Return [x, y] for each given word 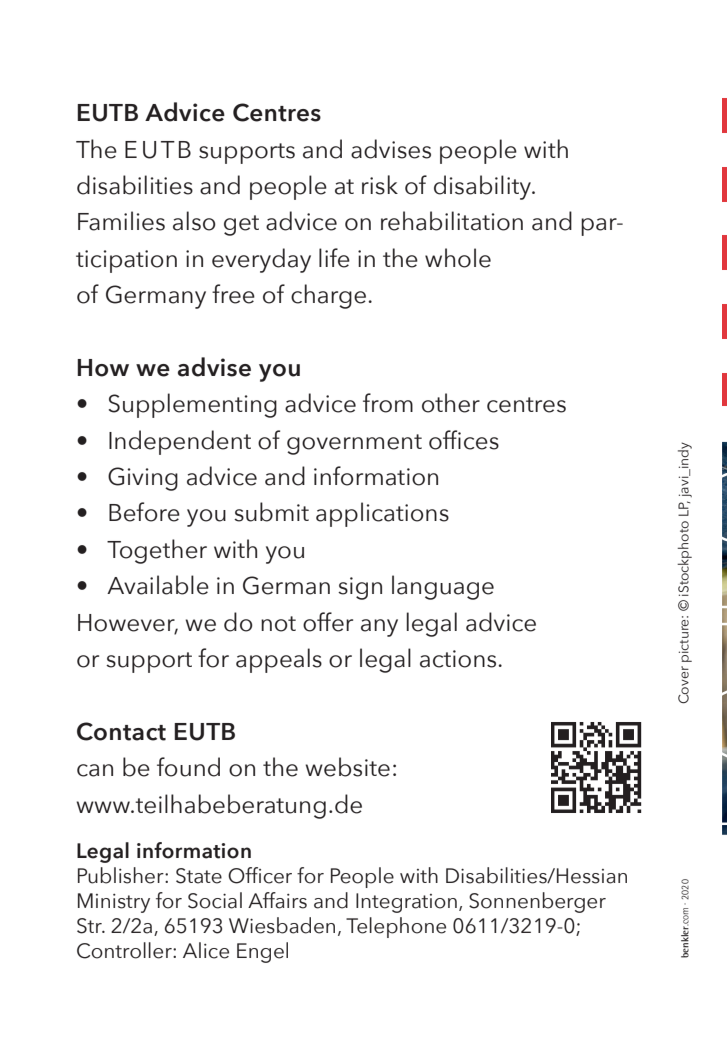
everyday [261, 260]
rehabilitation [452, 221]
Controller [125, 950]
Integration [406, 903]
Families [121, 221]
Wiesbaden [282, 925]
